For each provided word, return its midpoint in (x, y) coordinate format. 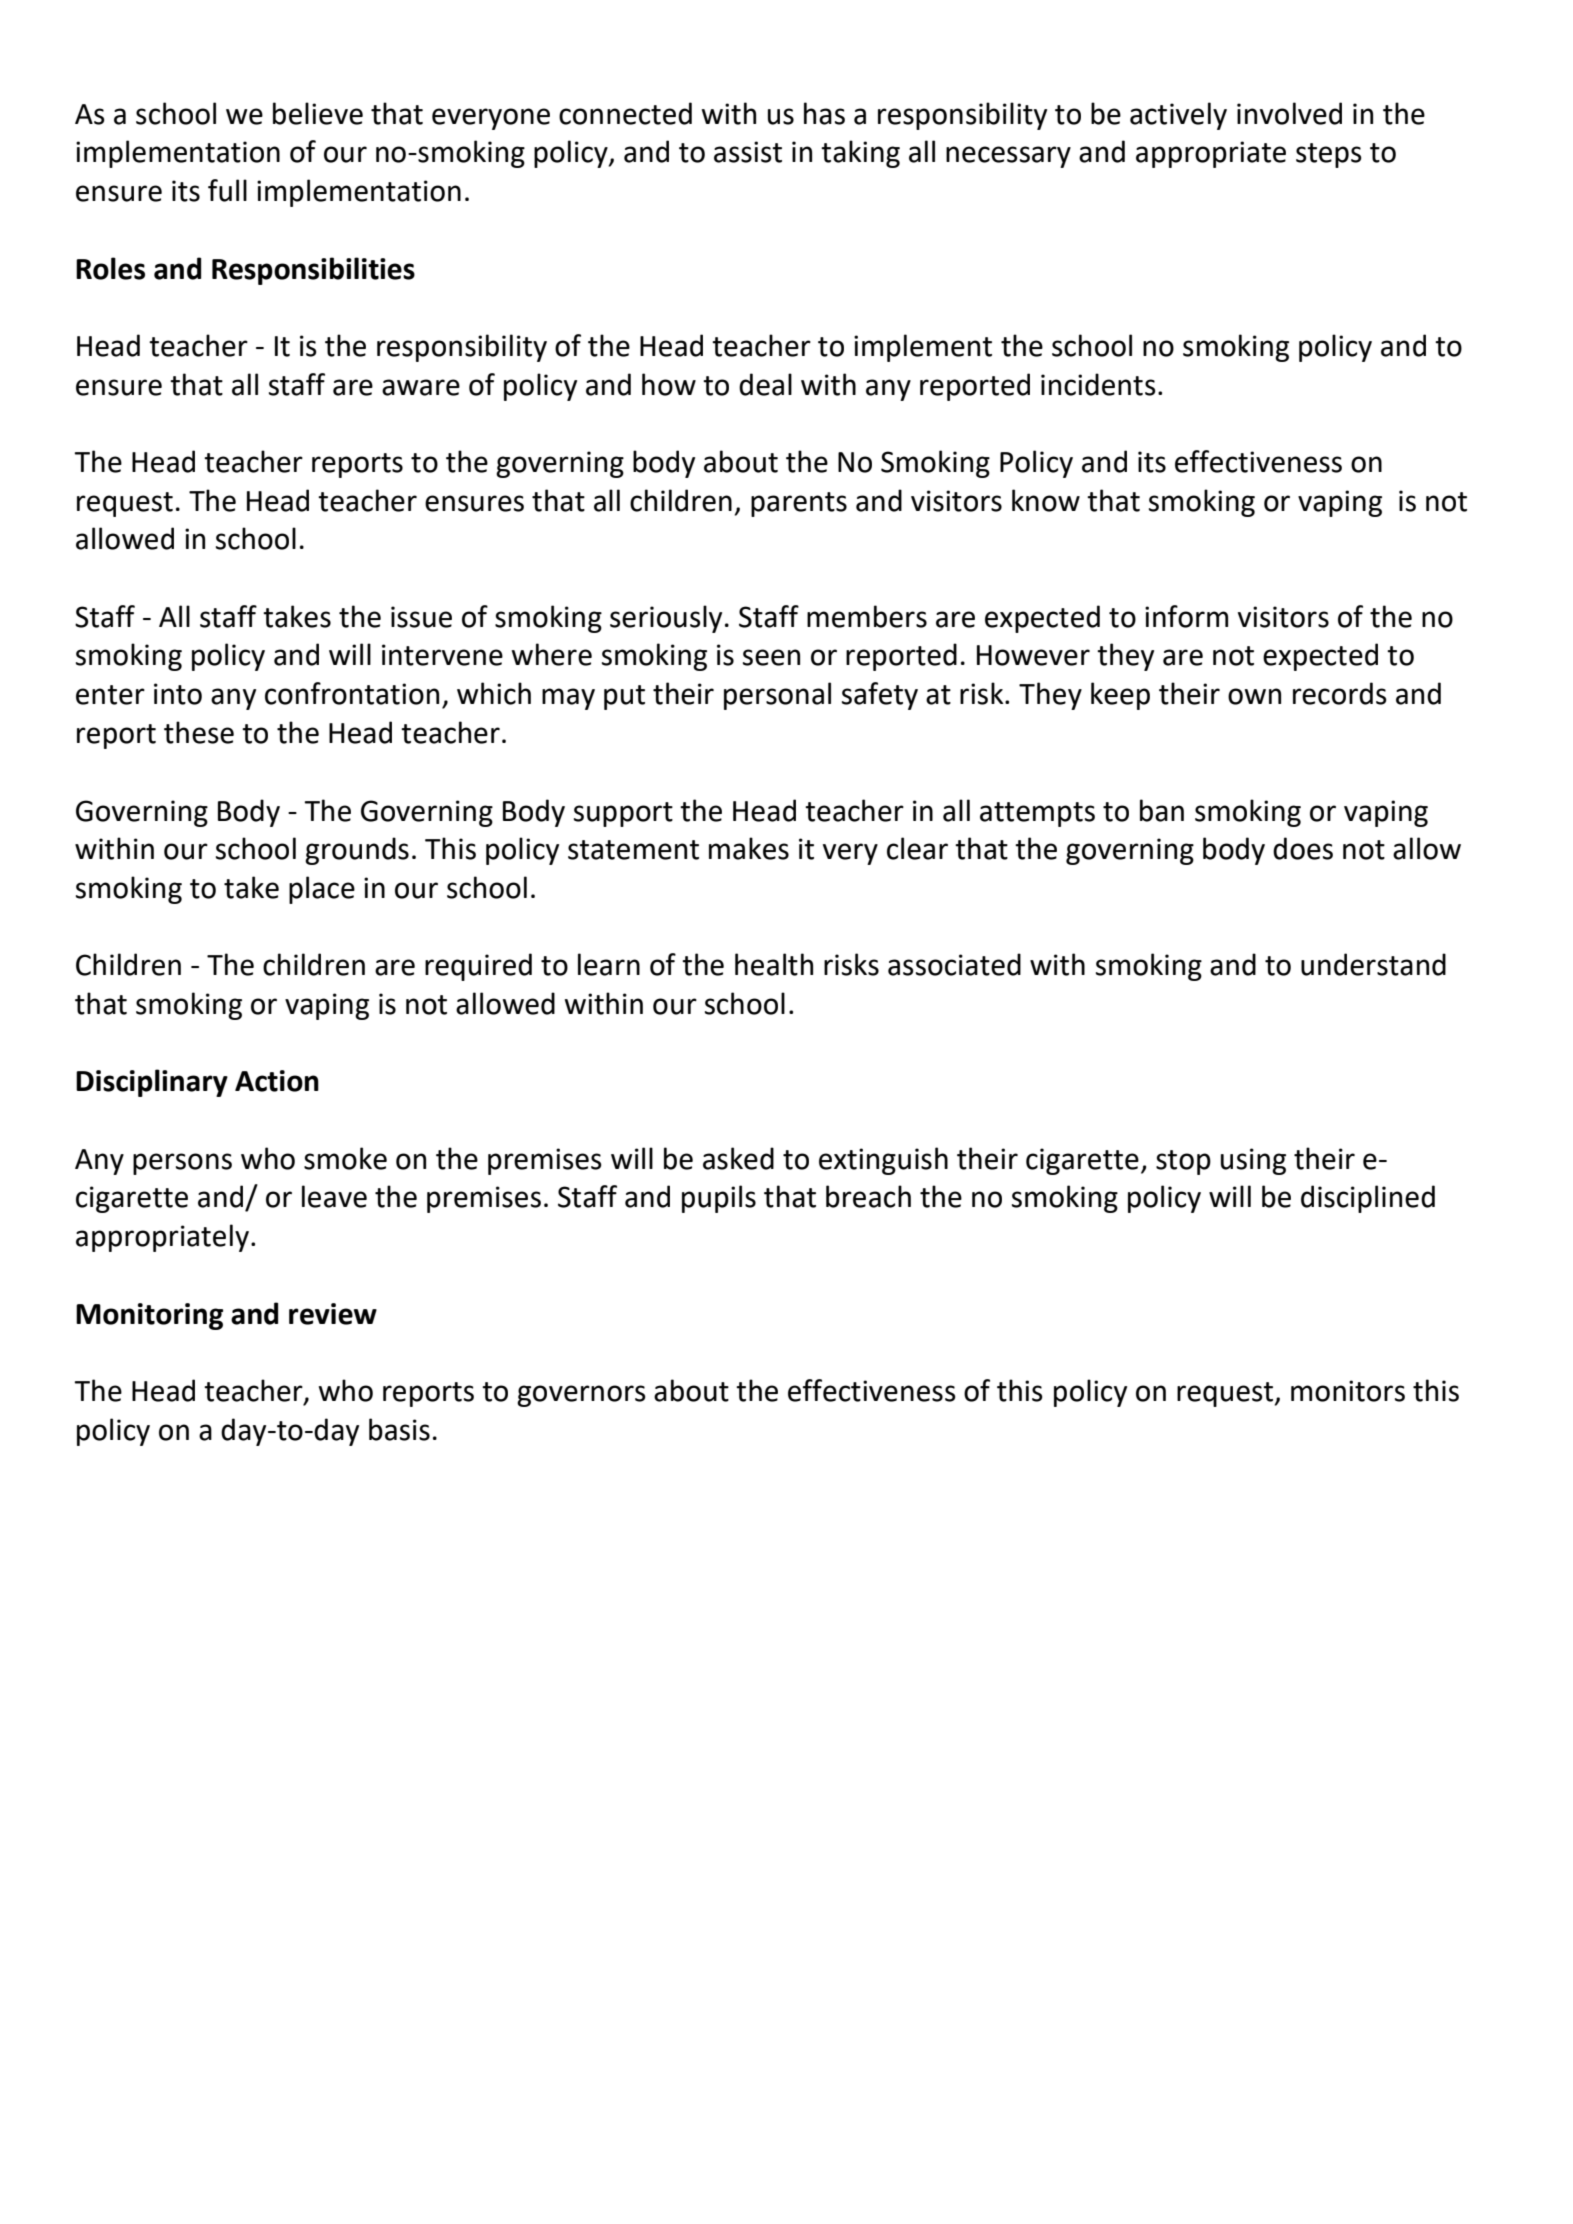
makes (749, 848)
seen (771, 657)
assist (748, 152)
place (322, 890)
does (1303, 848)
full (227, 190)
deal (765, 384)
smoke (345, 1158)
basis (399, 1429)
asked (738, 1158)
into (178, 694)
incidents (1098, 384)
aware (421, 387)
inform (1186, 616)
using (1253, 1161)
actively (1178, 116)
